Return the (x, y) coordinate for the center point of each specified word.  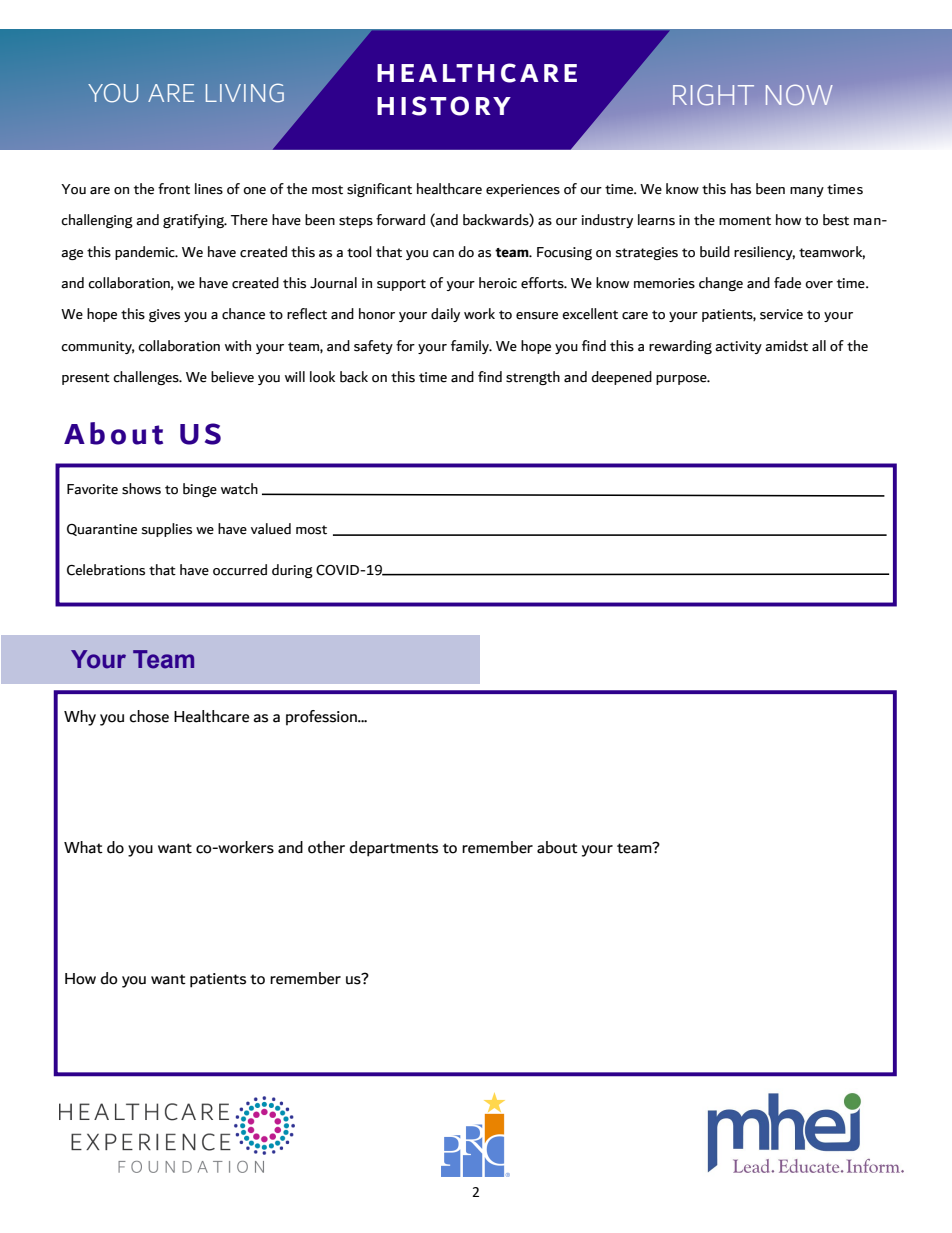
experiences (523, 190)
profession (322, 717)
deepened (621, 378)
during (292, 571)
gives (164, 315)
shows (141, 489)
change (721, 284)
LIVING (245, 93)
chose (149, 716)
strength (533, 378)
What (83, 847)
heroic (498, 283)
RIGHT (713, 95)
